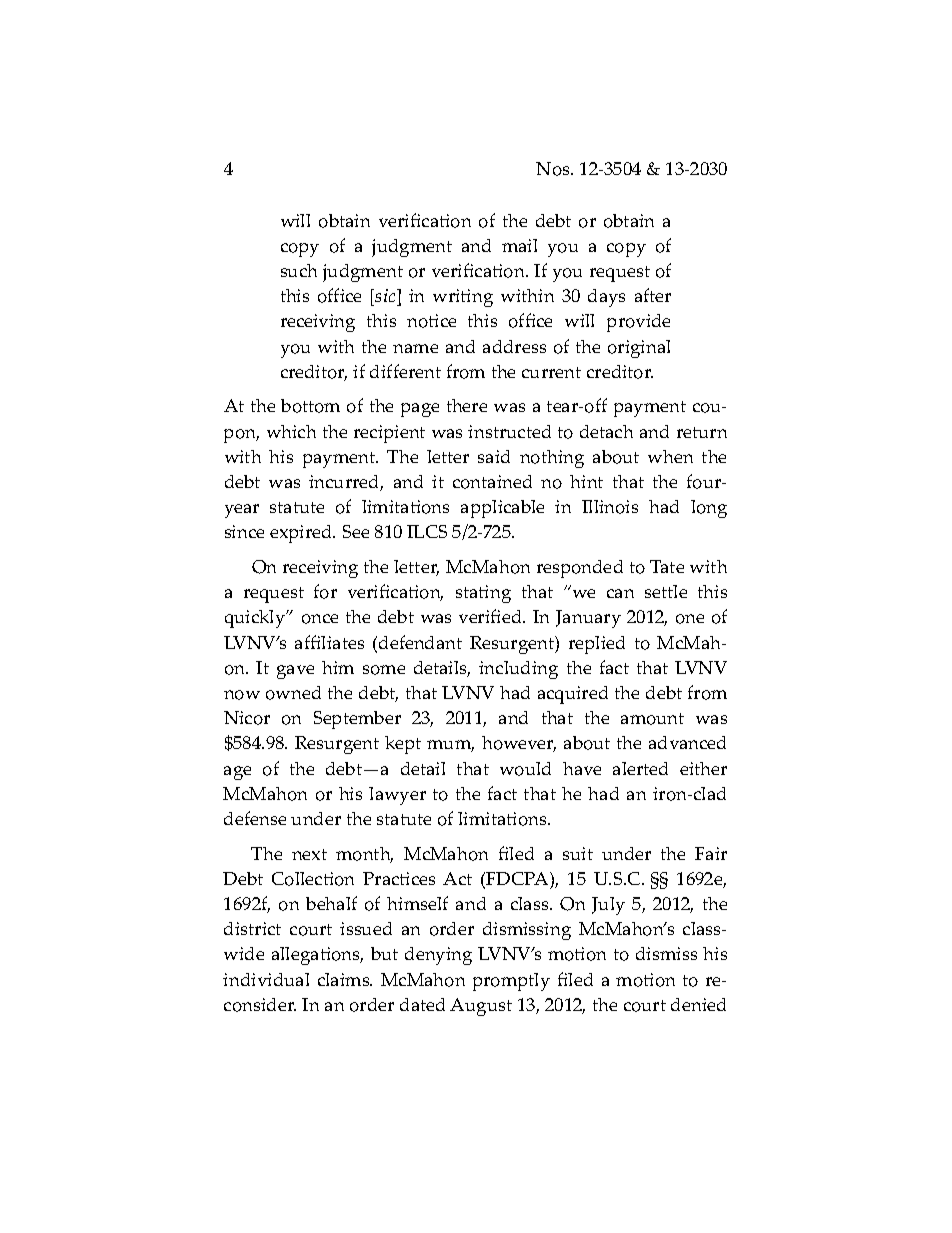 The height and width of the page is (1233, 952). I want to click on August, so click(481, 1007).
